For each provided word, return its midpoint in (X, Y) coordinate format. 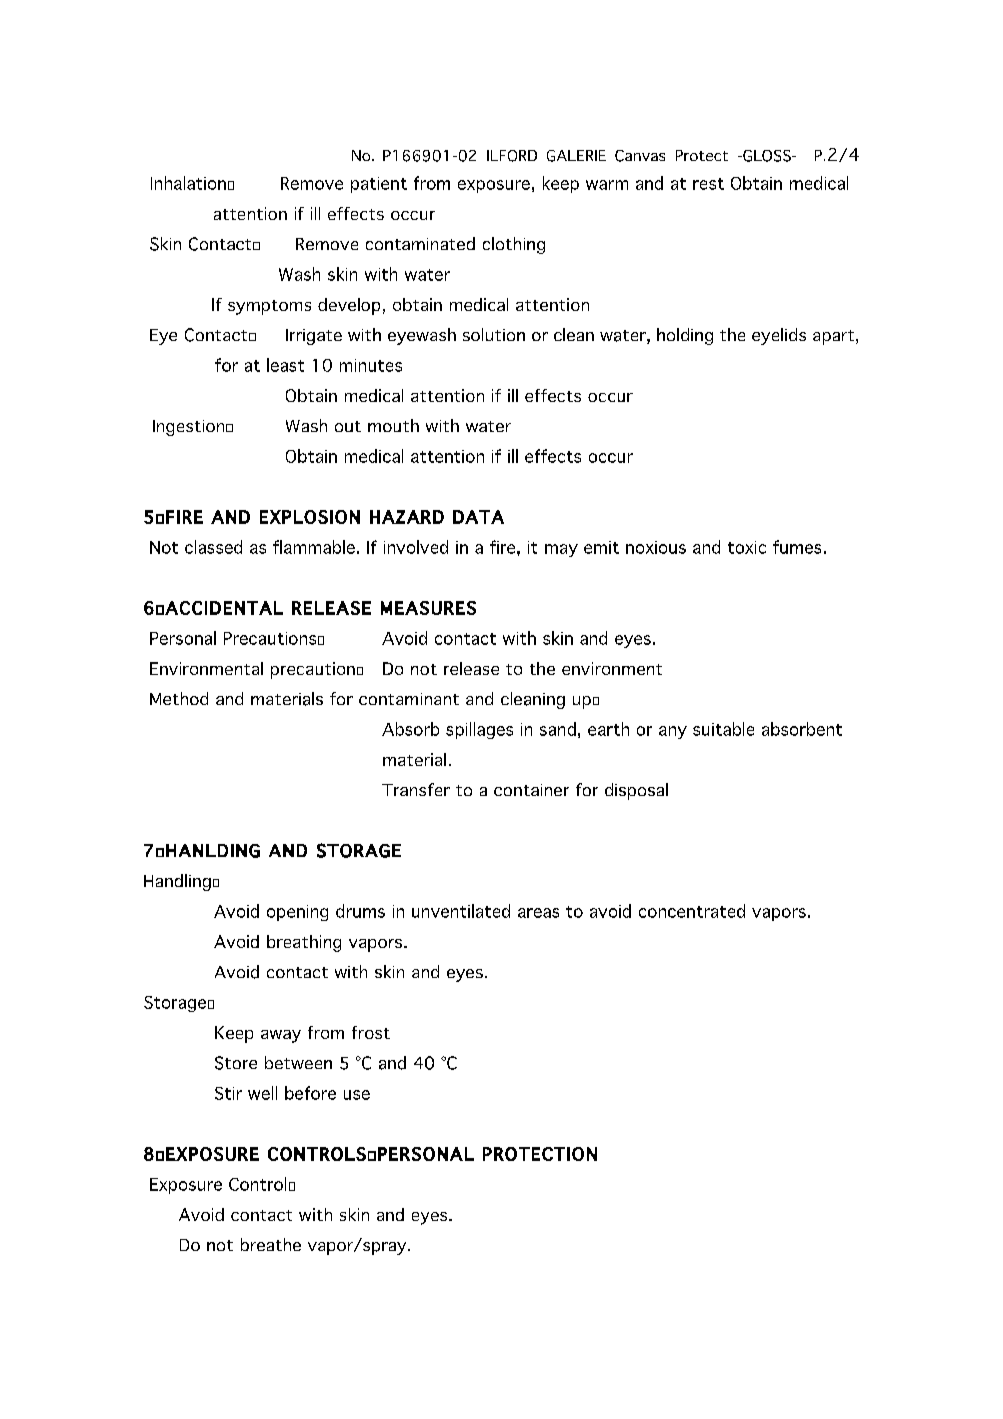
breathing (304, 943)
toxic (747, 547)
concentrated (692, 911)
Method (179, 698)
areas (538, 913)
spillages (479, 730)
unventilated (461, 911)
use (357, 1095)
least (285, 365)
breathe (271, 1244)
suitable (723, 729)
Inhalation (188, 183)
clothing (514, 245)
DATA (478, 517)
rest (708, 184)
